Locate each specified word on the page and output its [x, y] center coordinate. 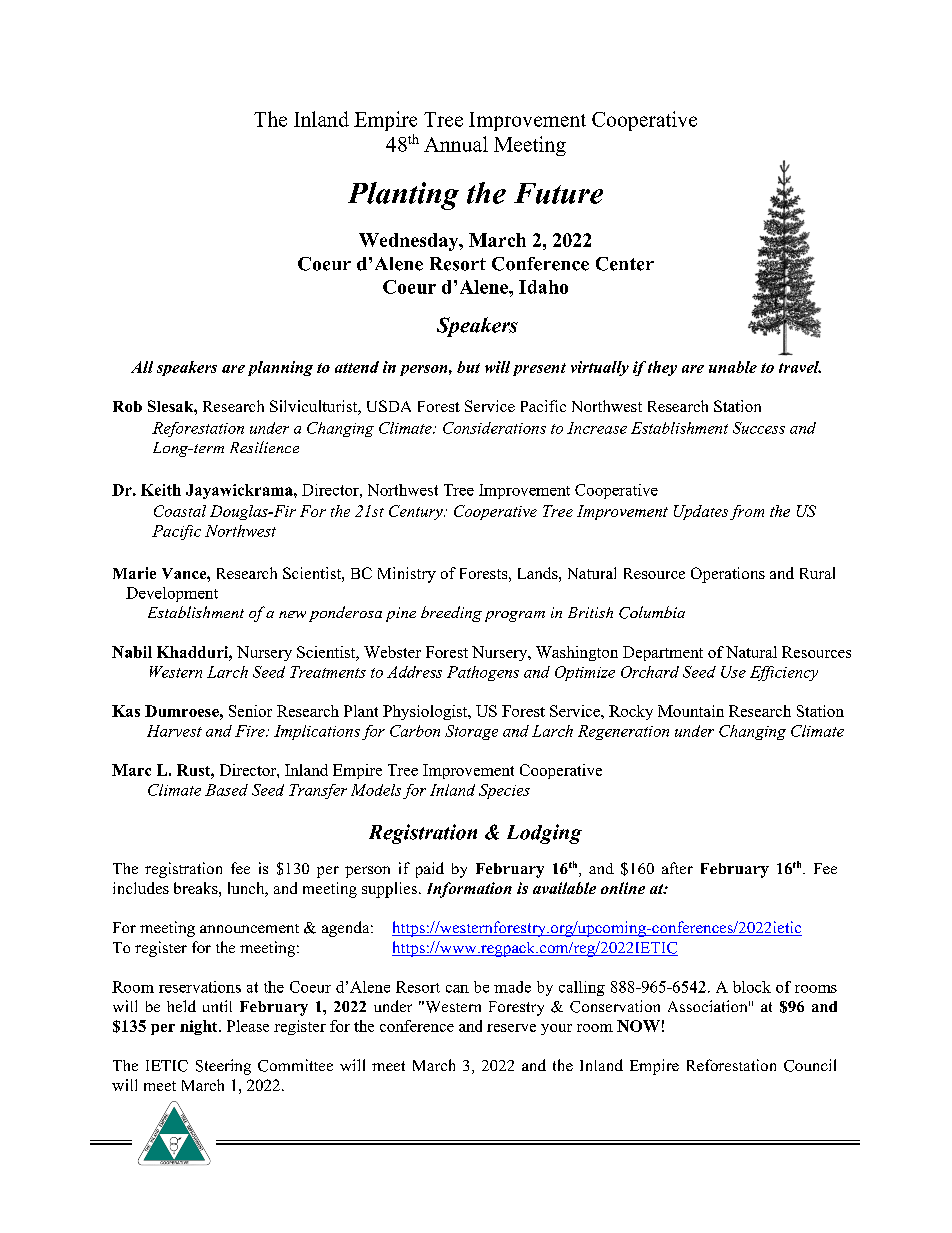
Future [558, 193]
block [752, 987]
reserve [511, 1028]
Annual [456, 144]
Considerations [494, 428]
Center [625, 264]
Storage [471, 732]
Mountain [691, 711]
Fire [251, 731]
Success [759, 428]
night [200, 1027]
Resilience [264, 447]
